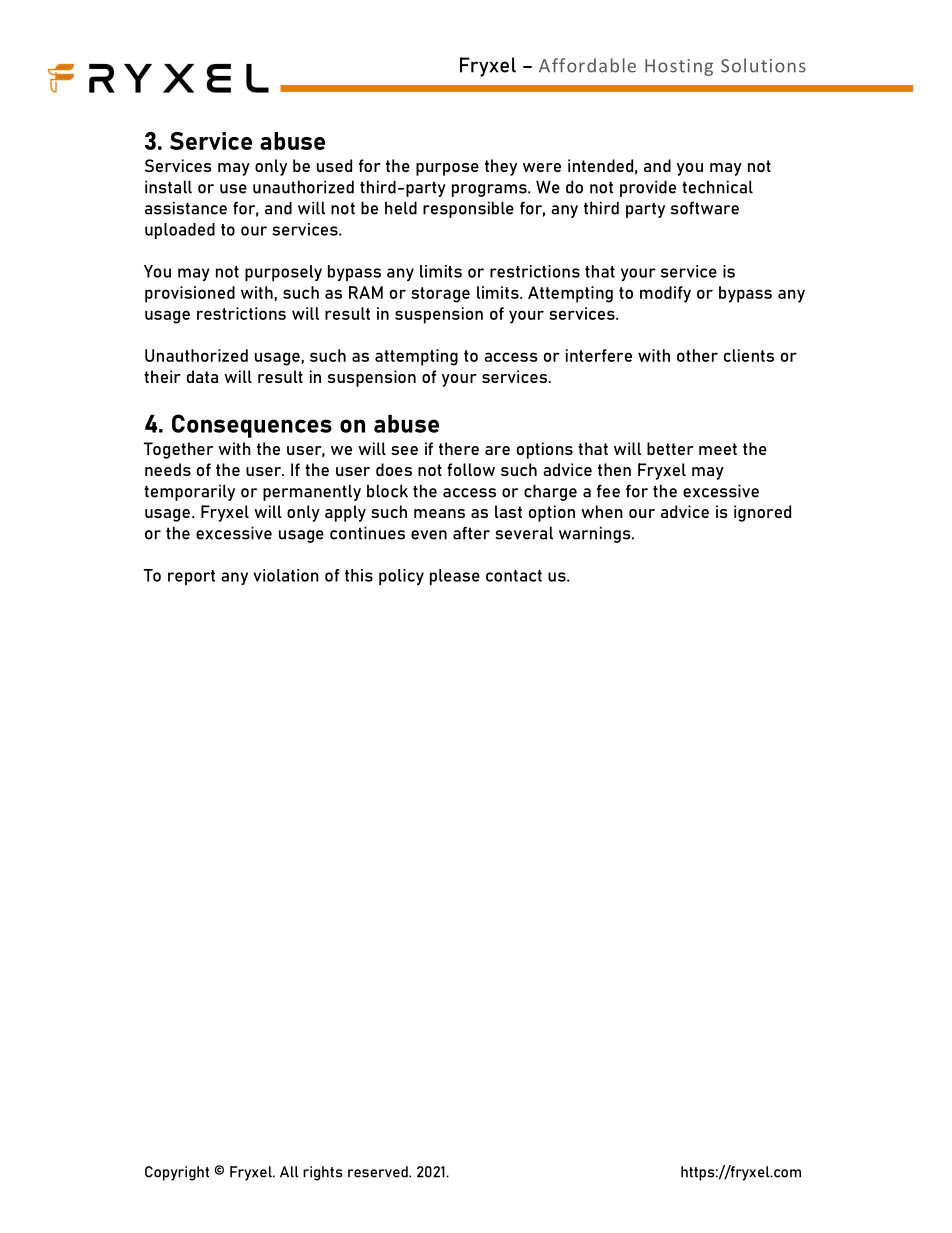  What do you see at coordinates (455, 577) in the screenshot?
I see `please` at bounding box center [455, 577].
